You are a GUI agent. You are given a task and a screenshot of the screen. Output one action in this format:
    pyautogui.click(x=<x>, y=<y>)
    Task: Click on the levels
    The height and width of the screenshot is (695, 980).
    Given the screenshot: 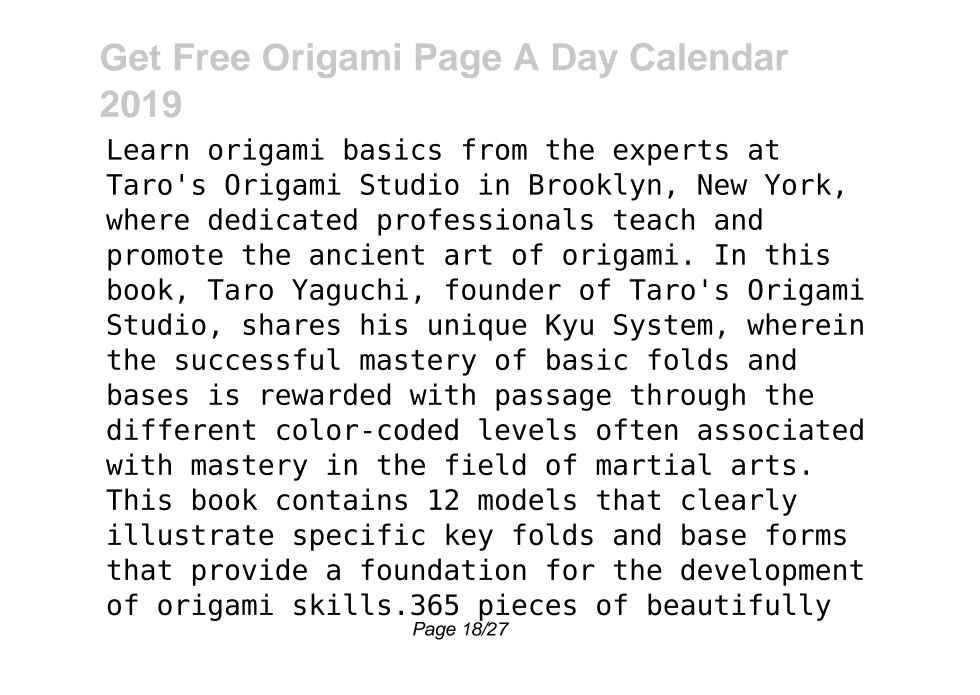 What is the action you would take?
    pyautogui.click(x=527, y=429)
